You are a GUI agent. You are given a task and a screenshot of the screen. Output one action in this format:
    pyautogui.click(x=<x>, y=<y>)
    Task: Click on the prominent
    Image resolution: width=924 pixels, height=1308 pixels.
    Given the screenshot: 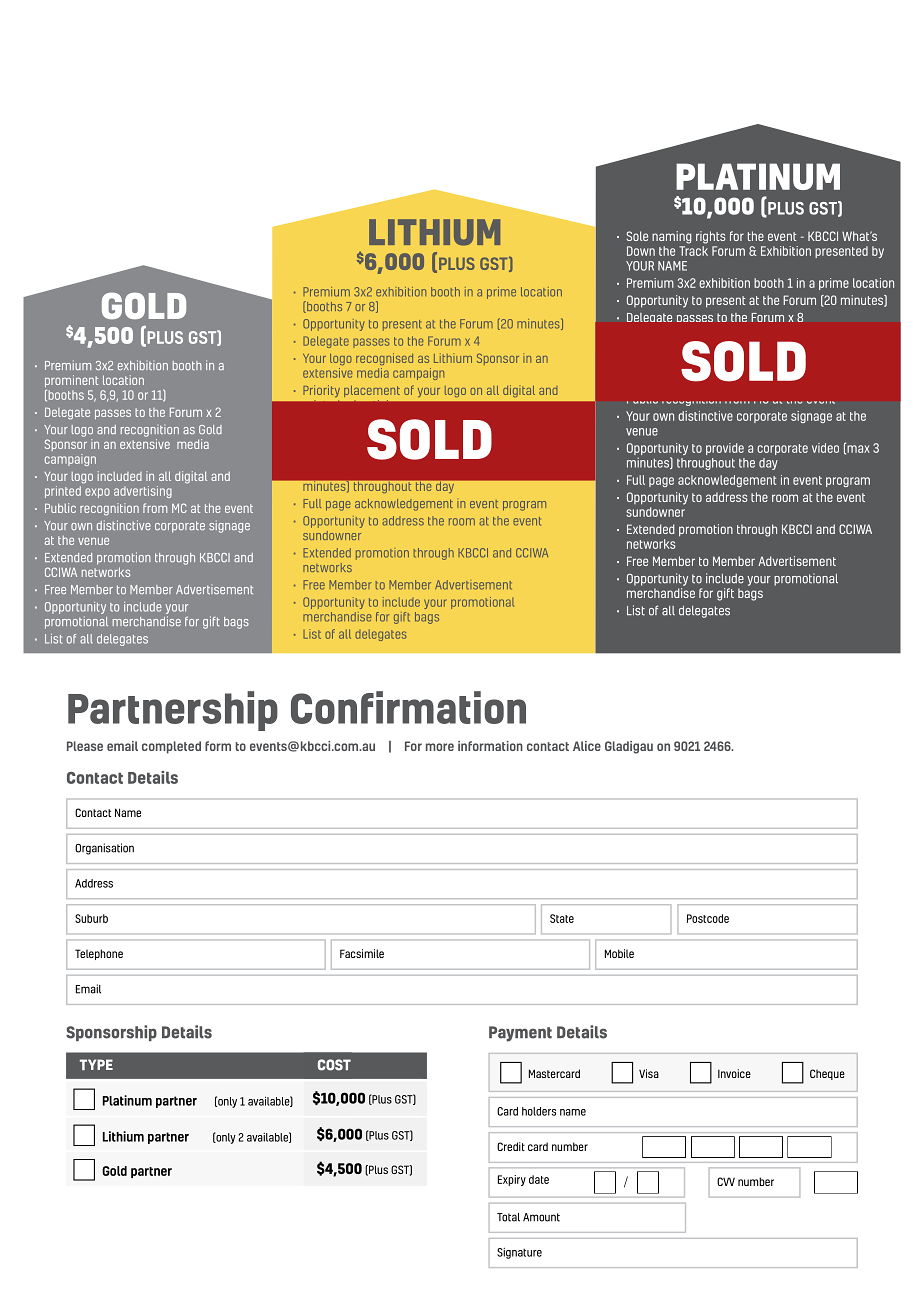 What is the action you would take?
    pyautogui.click(x=71, y=381)
